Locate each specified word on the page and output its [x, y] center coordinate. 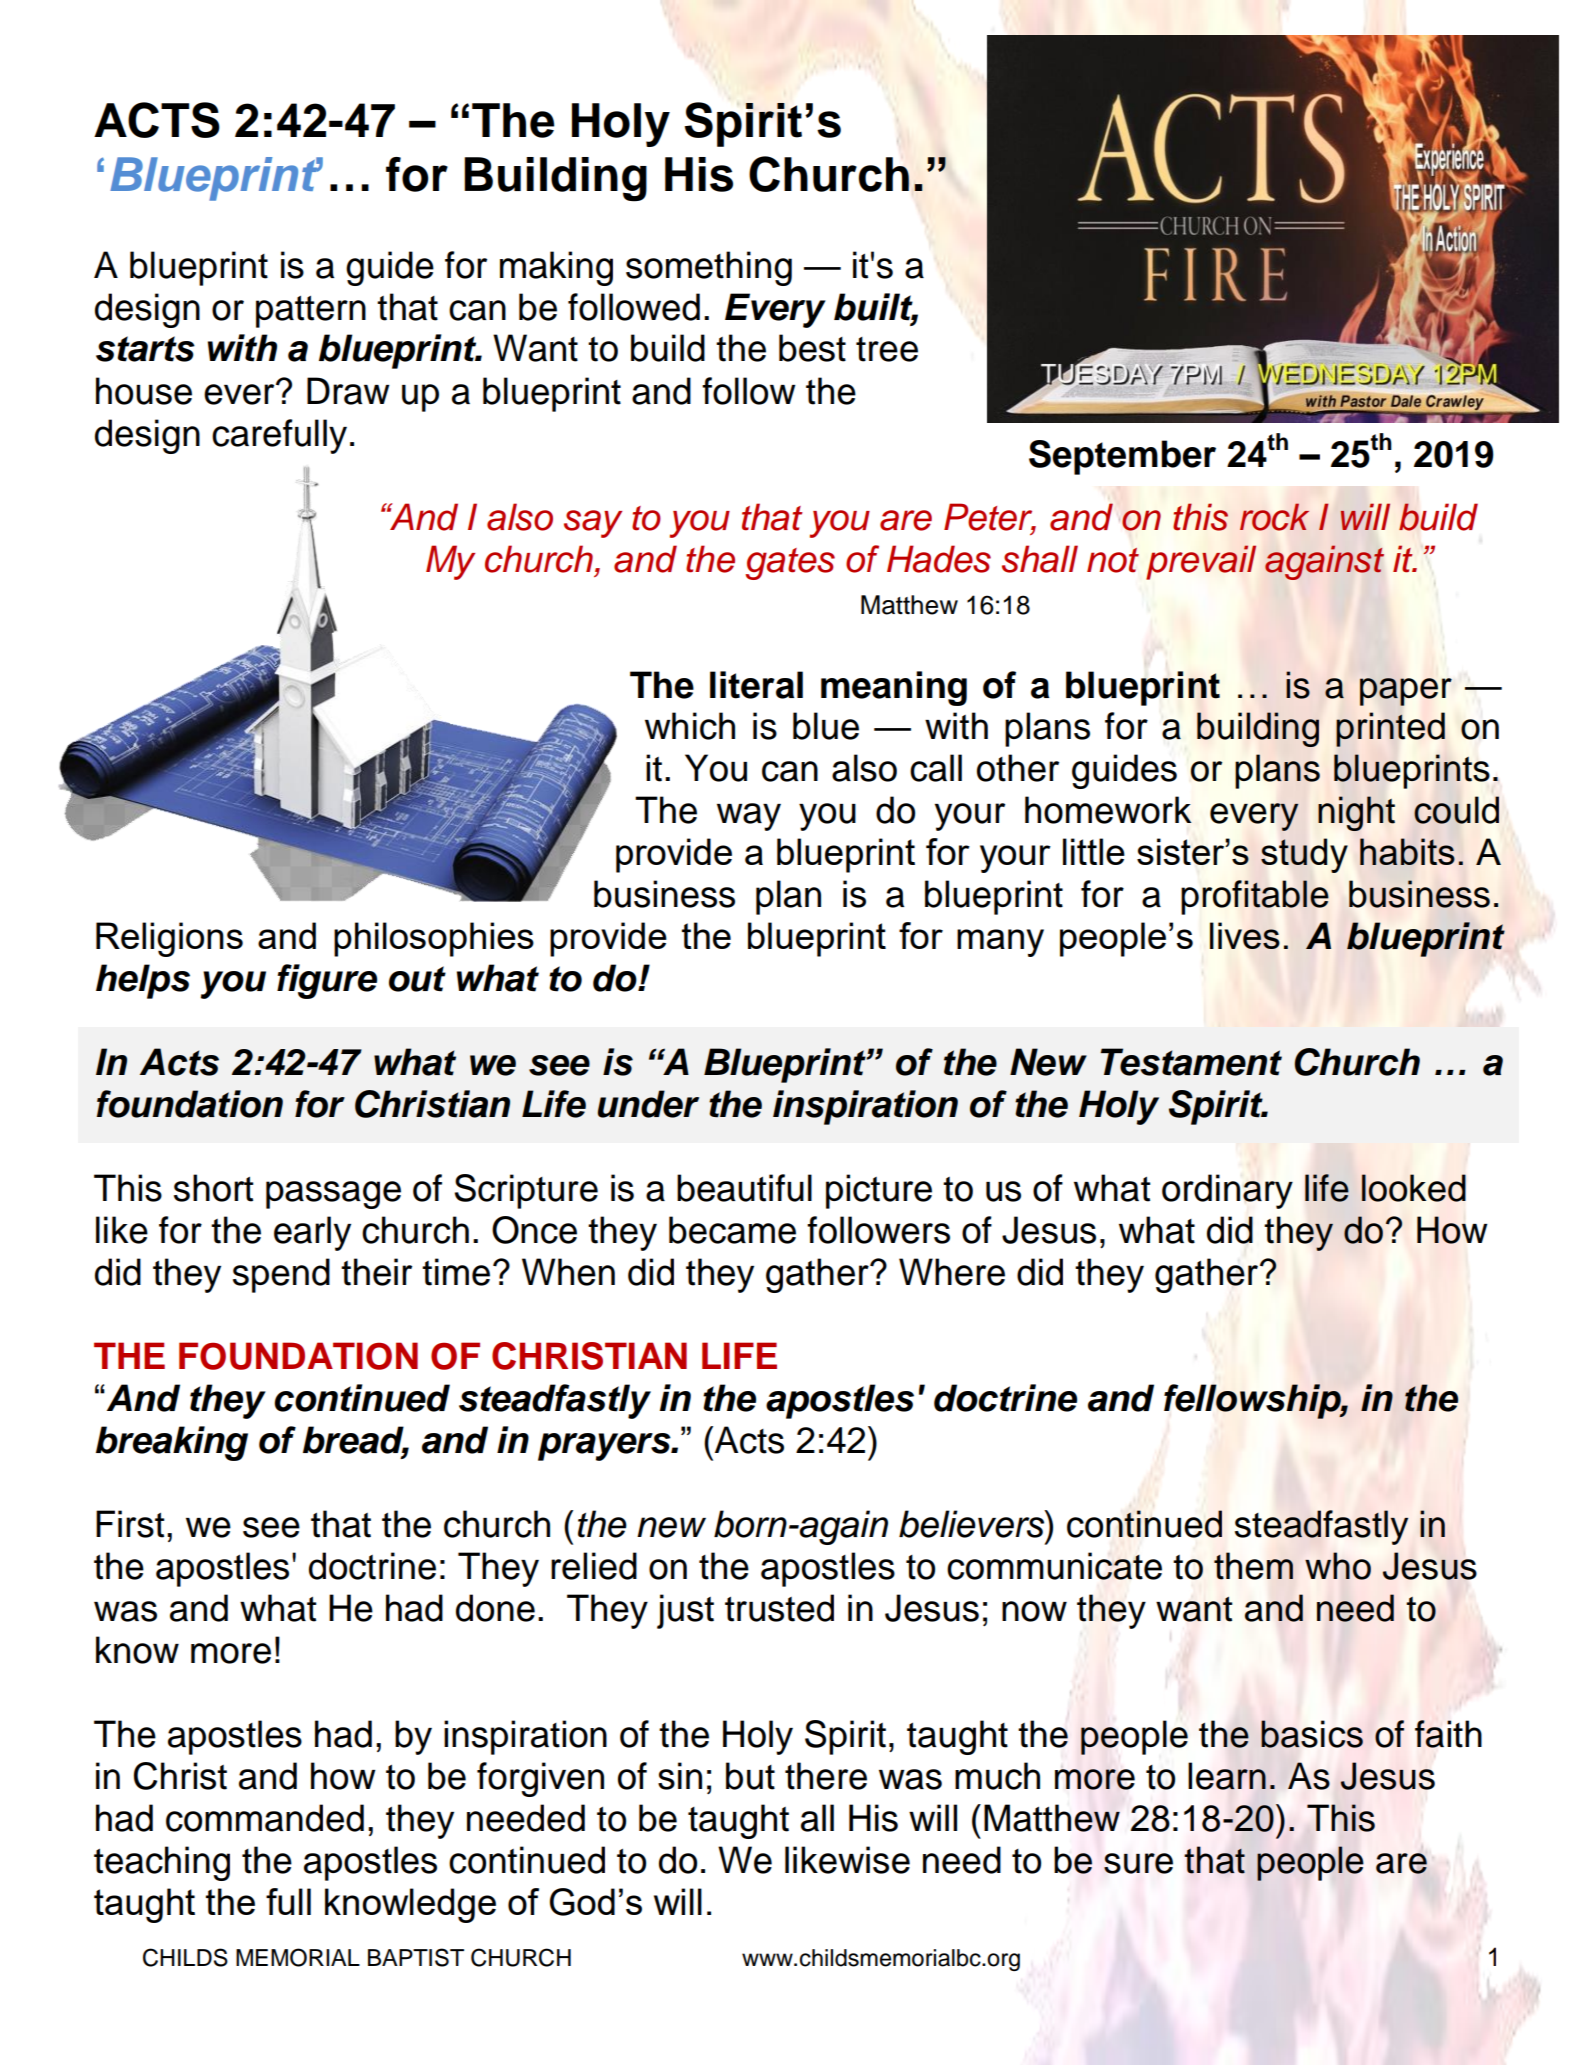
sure [1138, 1863]
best [812, 348]
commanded [265, 1818]
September [1122, 457]
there [826, 1776]
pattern [311, 312]
